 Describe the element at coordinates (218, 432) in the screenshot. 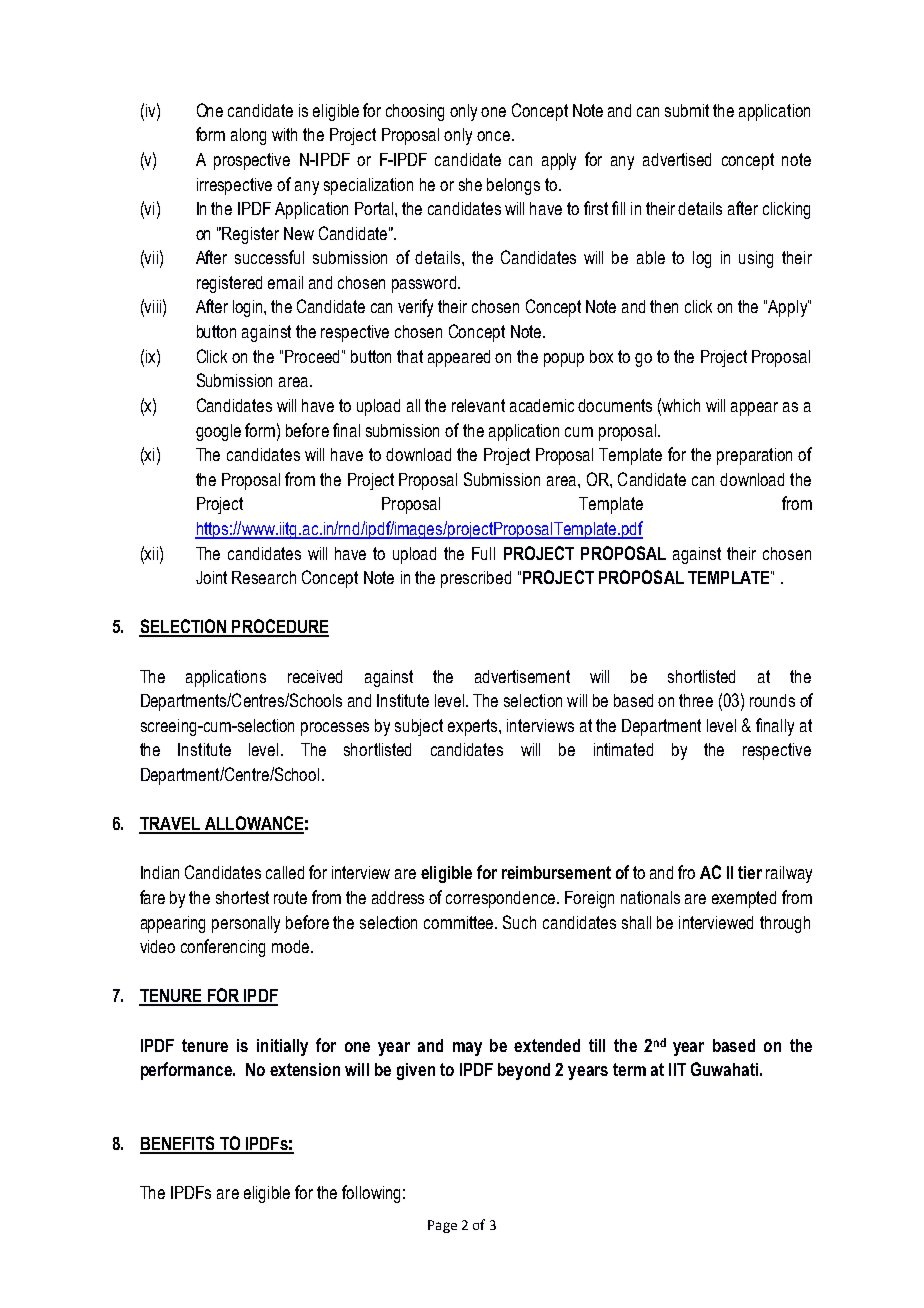

I see `google` at that location.
